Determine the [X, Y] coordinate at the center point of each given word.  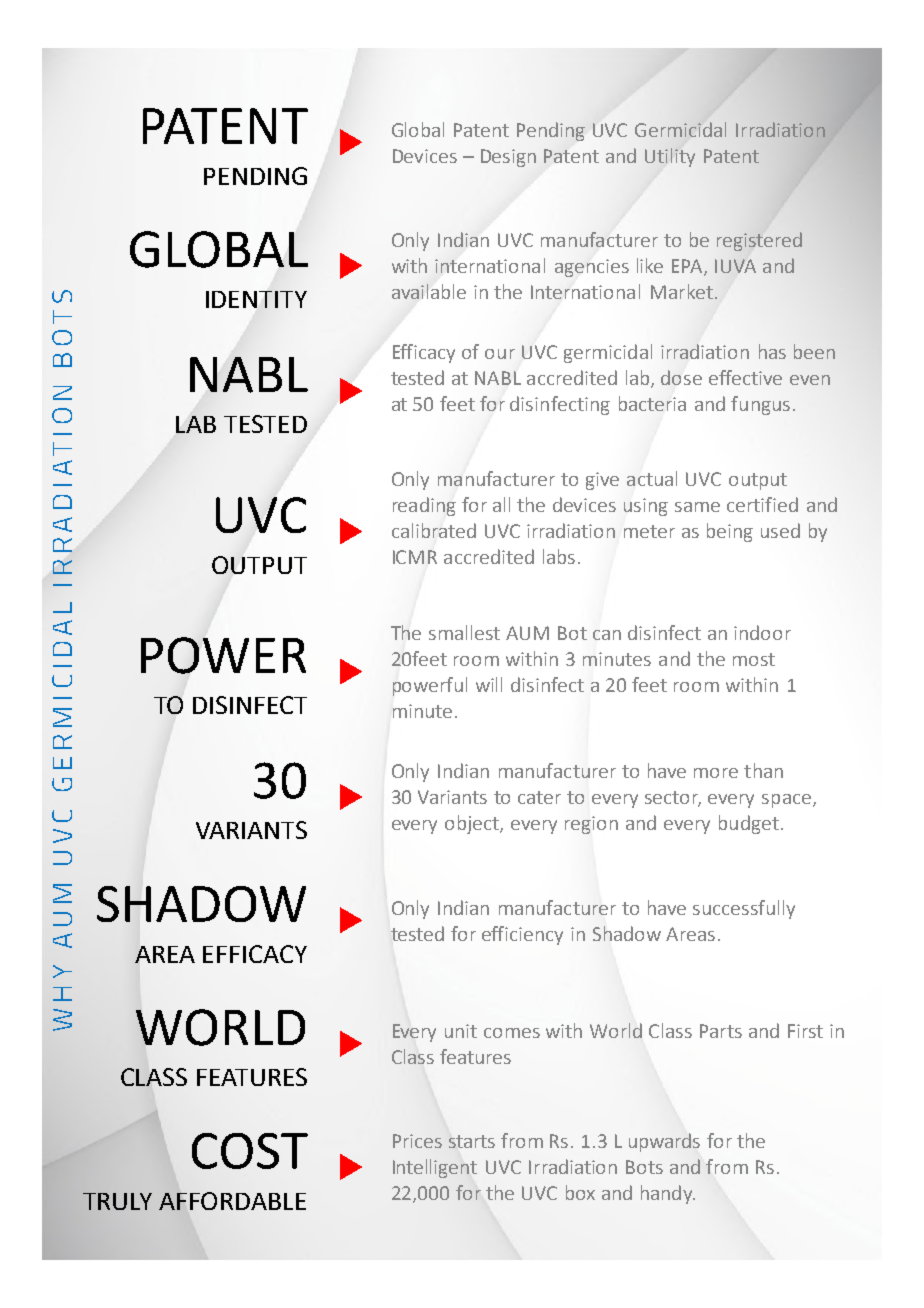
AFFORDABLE [232, 1201]
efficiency [522, 935]
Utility [670, 157]
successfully [744, 909]
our [500, 354]
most [754, 659]
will [489, 684]
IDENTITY [256, 299]
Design [508, 158]
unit [461, 1031]
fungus [760, 405]
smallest [464, 632]
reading [424, 506]
